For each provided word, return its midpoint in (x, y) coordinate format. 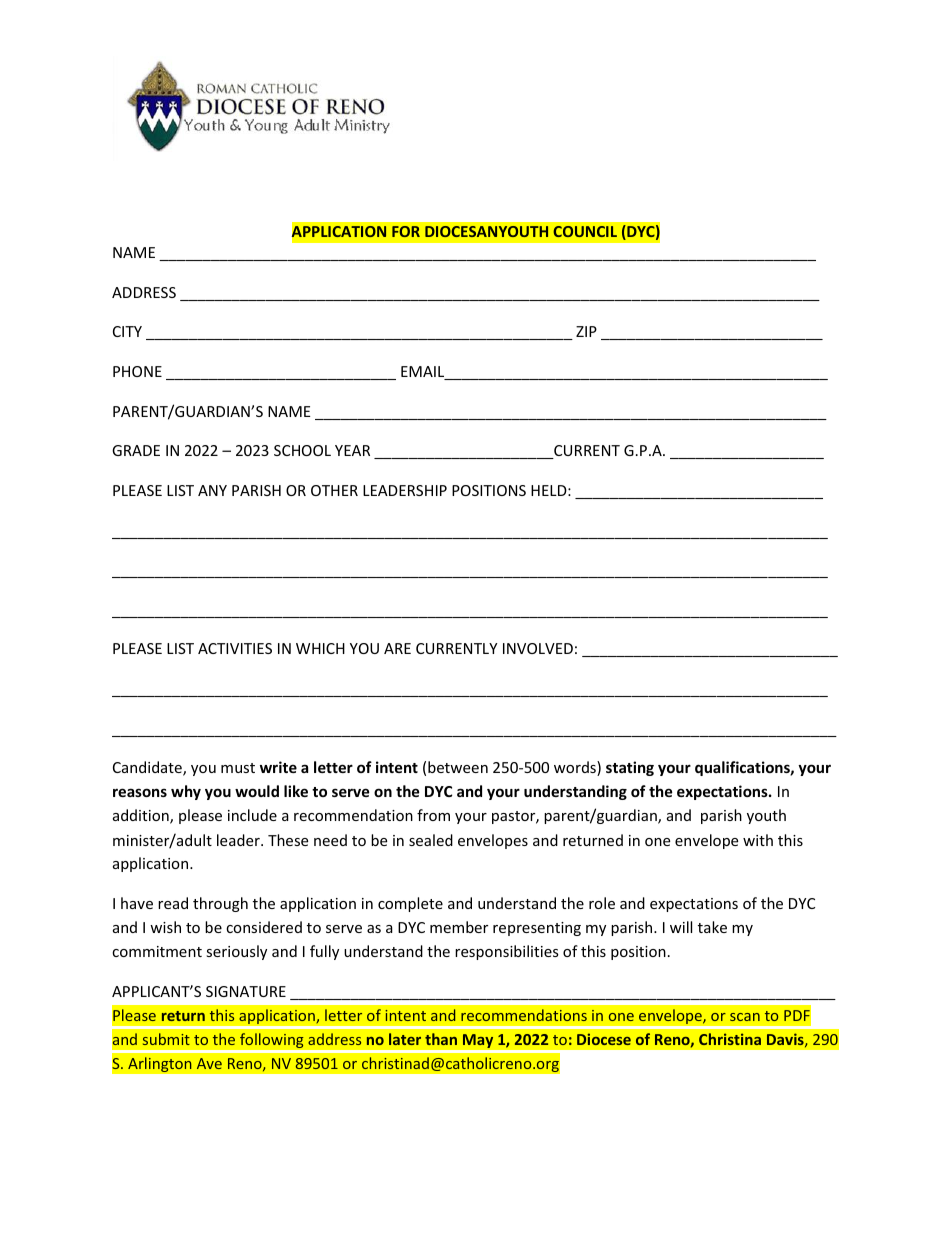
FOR (406, 231)
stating (630, 768)
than (441, 1039)
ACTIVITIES (235, 648)
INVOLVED (538, 648)
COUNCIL (585, 231)
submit (166, 1039)
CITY (127, 331)
